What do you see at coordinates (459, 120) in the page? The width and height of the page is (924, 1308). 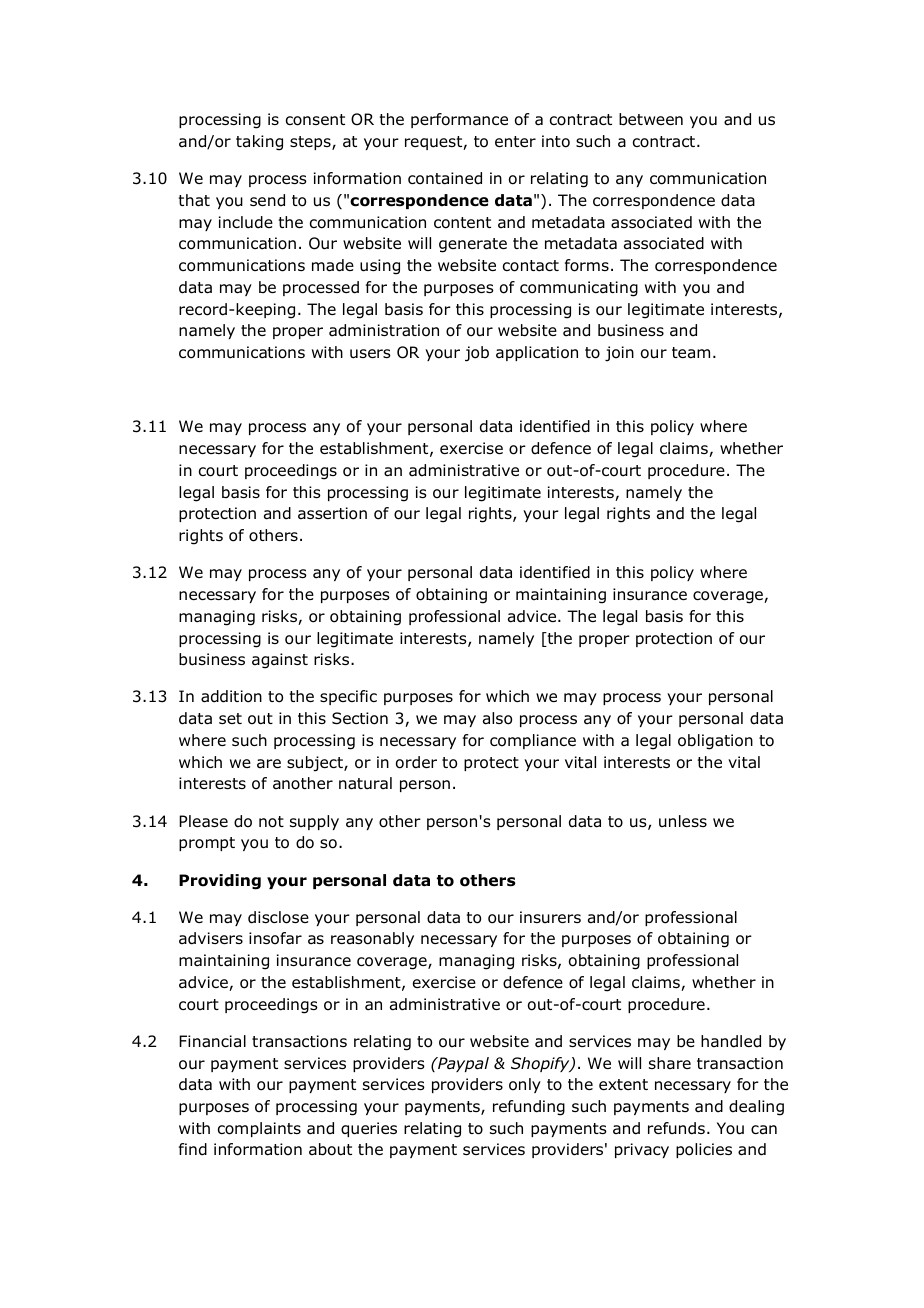 I see `performance` at bounding box center [459, 120].
